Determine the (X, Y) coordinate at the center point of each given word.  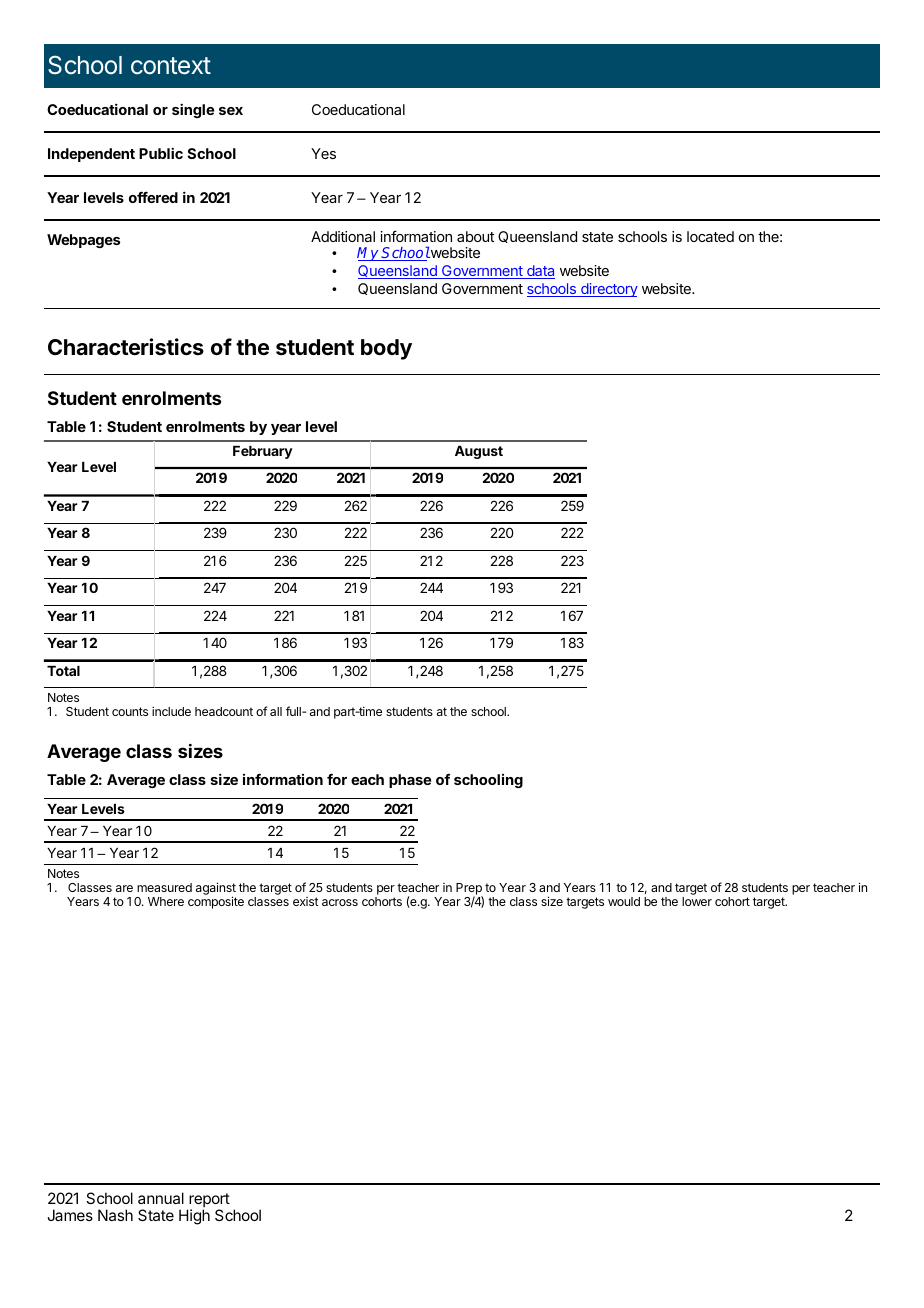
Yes (323, 153)
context (171, 66)
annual (161, 1198)
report (208, 1201)
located (710, 236)
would (624, 901)
